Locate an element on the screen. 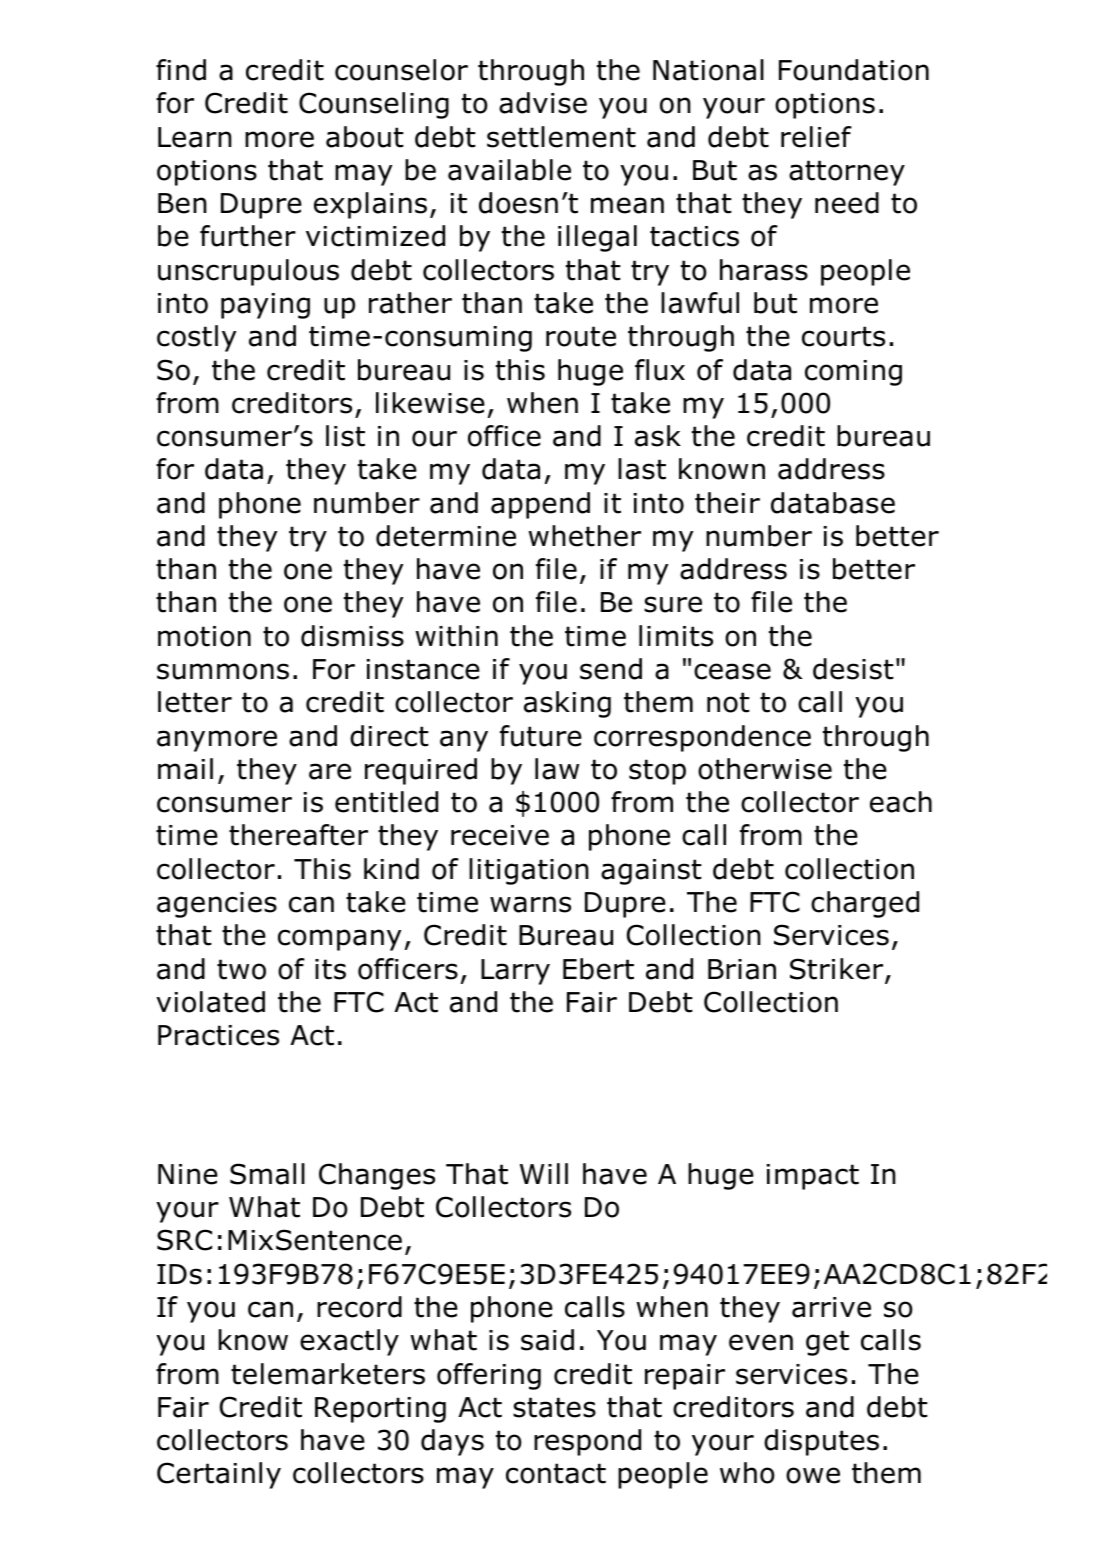 This screenshot has width=1100, height=1557. their is located at coordinates (727, 503).
